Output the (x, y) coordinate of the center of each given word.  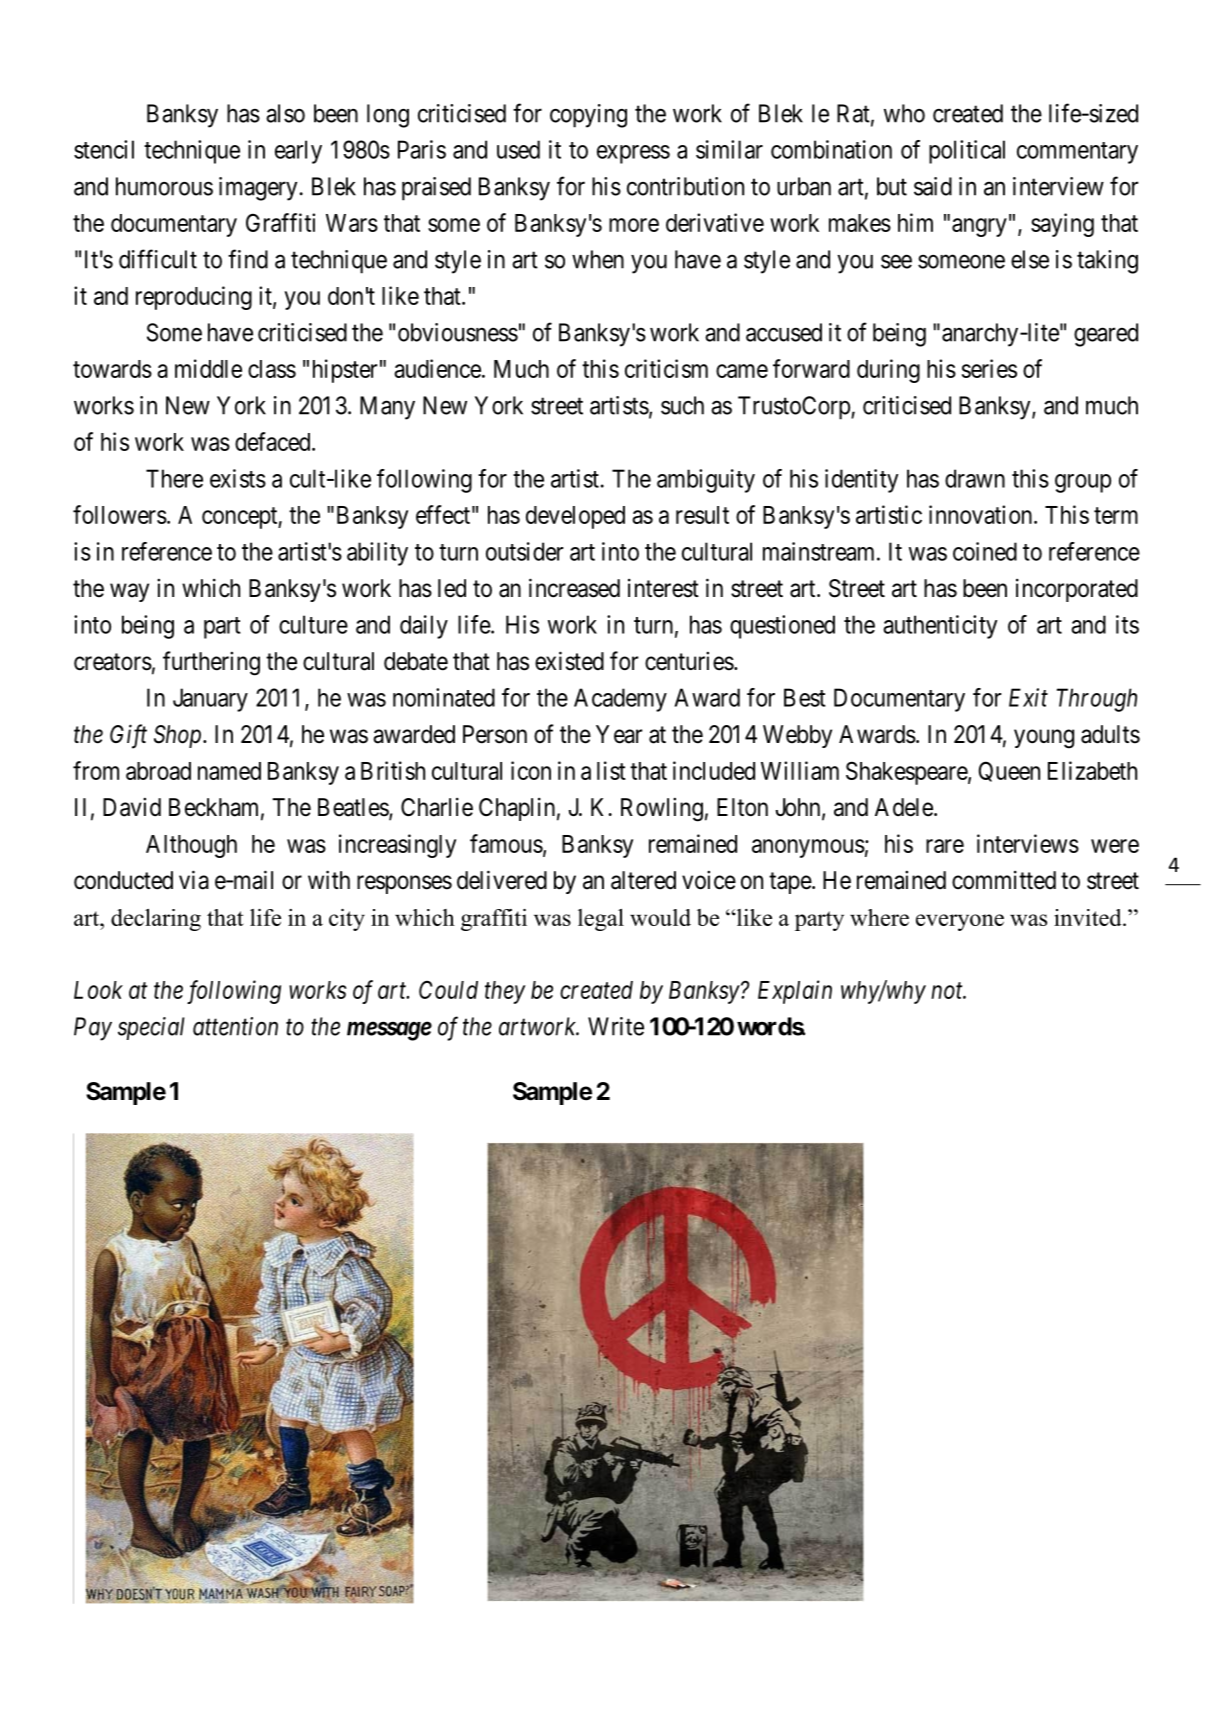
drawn (975, 478)
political (967, 152)
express (633, 154)
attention (235, 1026)
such (682, 405)
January (210, 700)
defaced (274, 441)
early (298, 152)
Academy (620, 700)
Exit (1028, 697)
